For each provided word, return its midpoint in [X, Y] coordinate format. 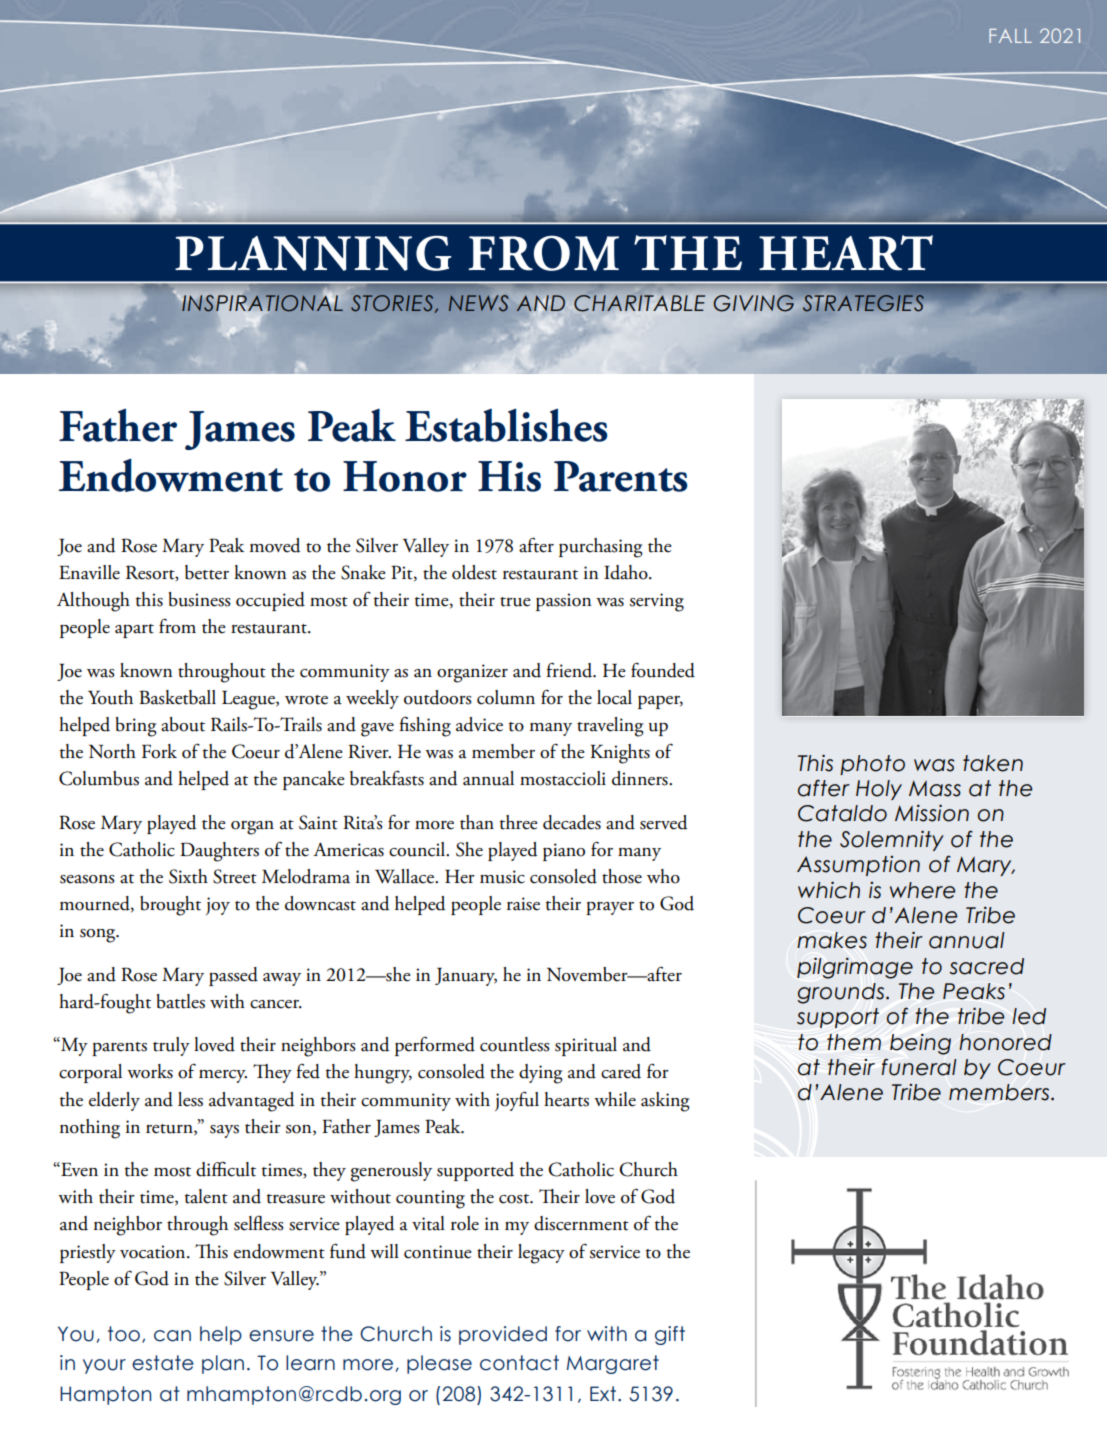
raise [523, 904]
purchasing [601, 548]
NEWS [478, 303]
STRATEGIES [863, 303]
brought [170, 906]
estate [163, 1363]
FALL [1010, 36]
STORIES [393, 304]
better [207, 572]
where [922, 890]
